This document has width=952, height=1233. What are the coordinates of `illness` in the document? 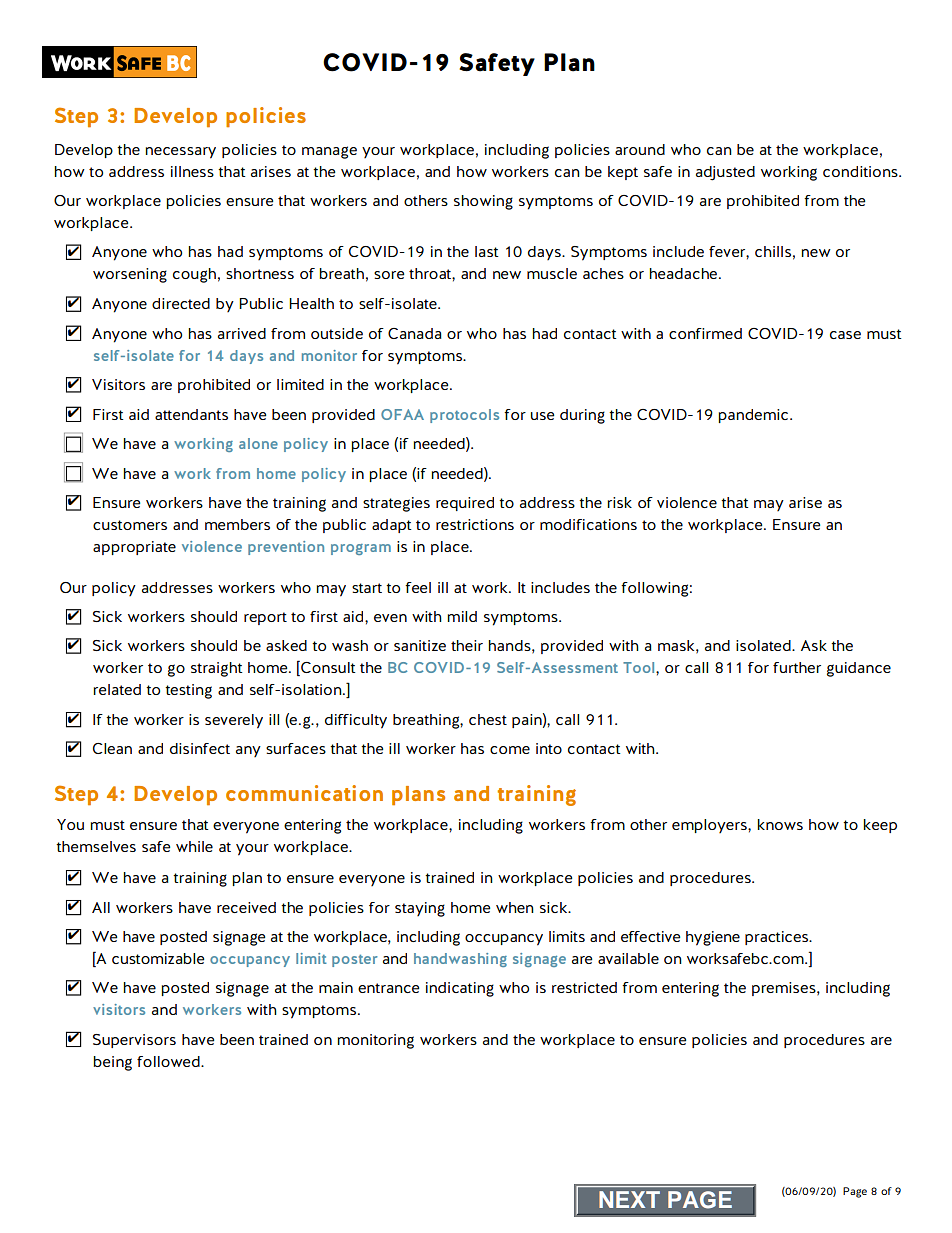 It's located at (192, 171).
